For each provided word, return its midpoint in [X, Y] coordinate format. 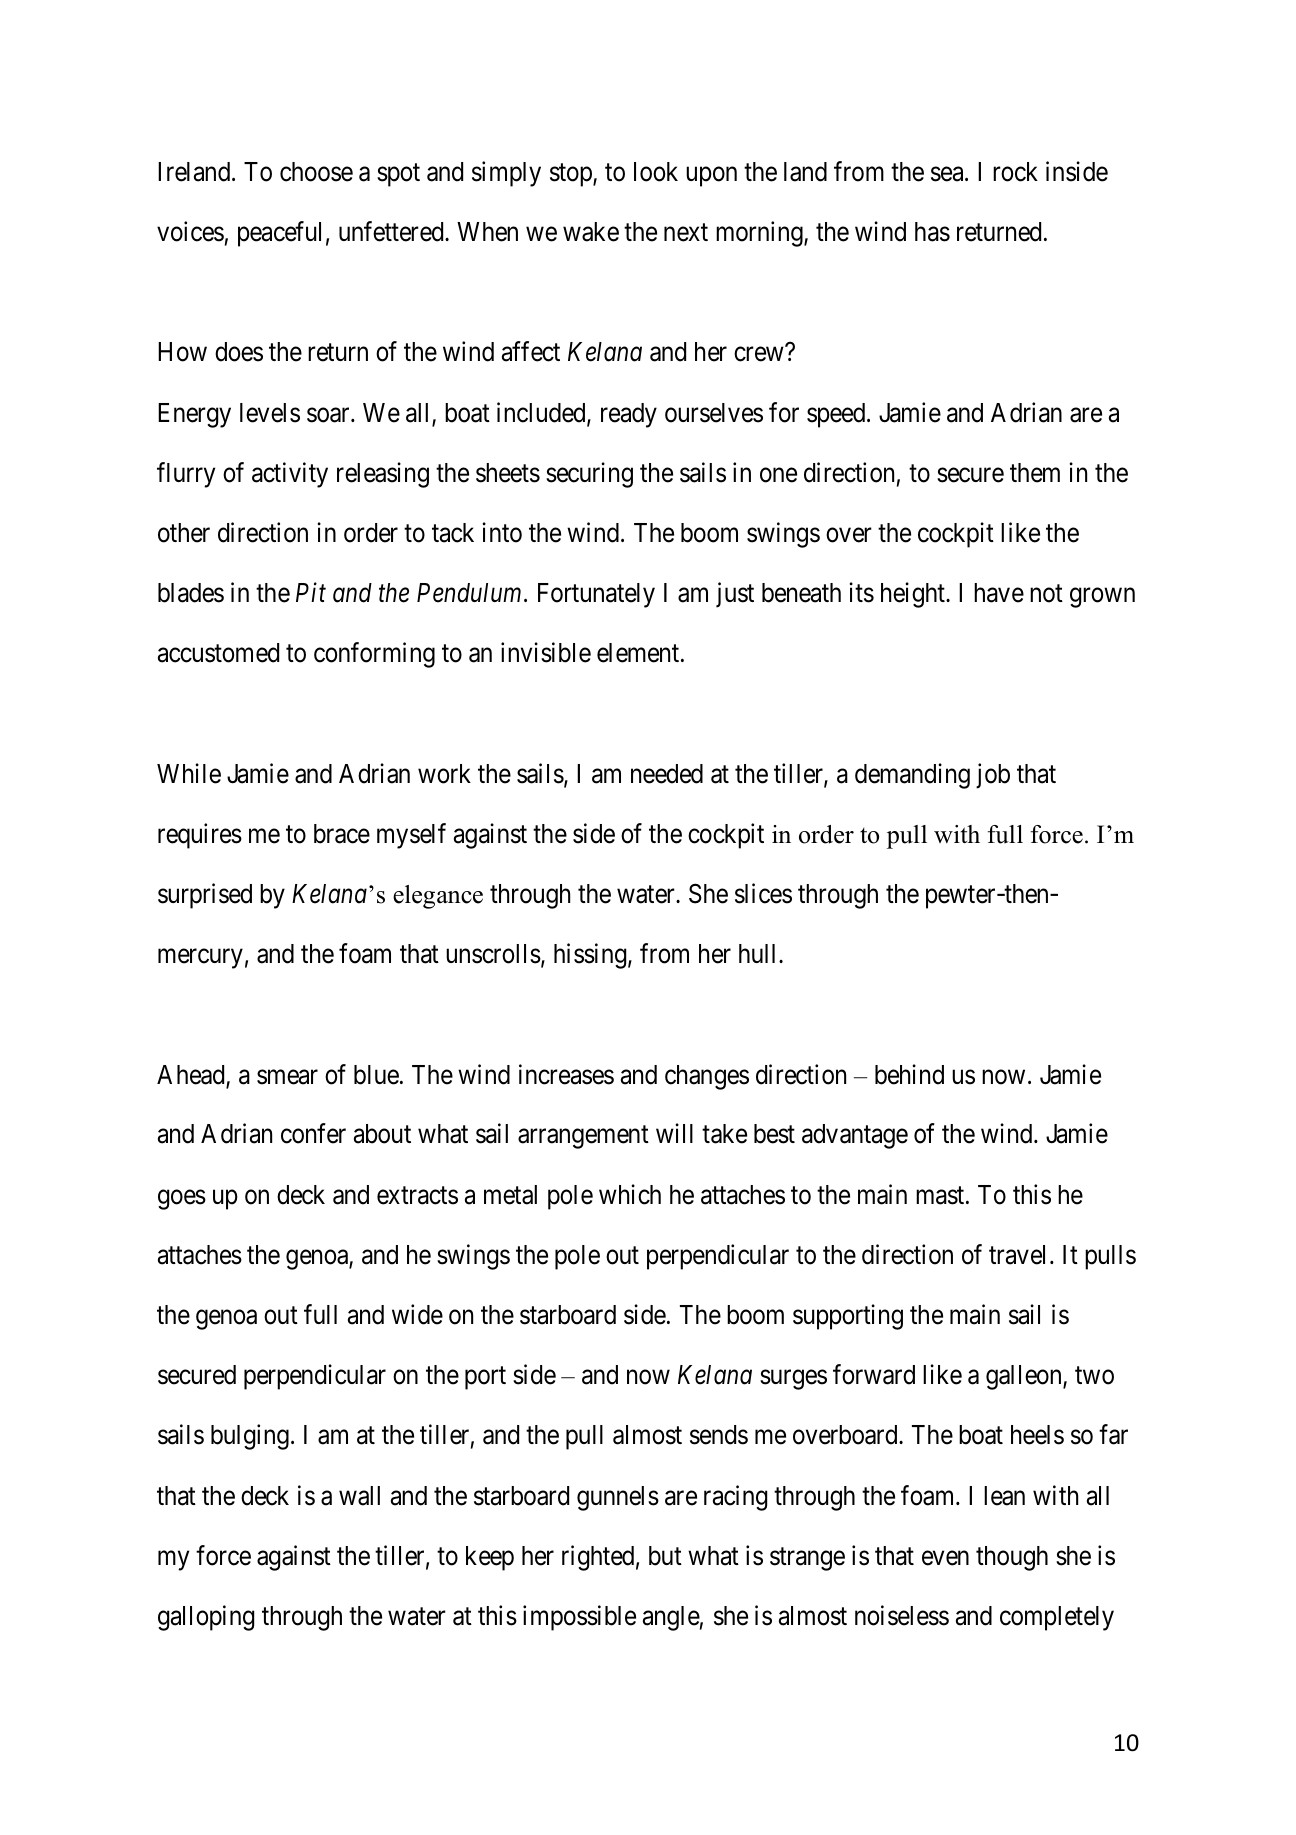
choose [316, 172]
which [630, 1194]
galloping [206, 1618]
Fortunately [596, 595]
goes [182, 1200]
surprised [205, 896]
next [686, 233]
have [999, 593]
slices [763, 893]
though [1012, 1558]
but [665, 1556]
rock [1015, 172]
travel [1020, 1255]
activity [290, 475]
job [993, 776]
